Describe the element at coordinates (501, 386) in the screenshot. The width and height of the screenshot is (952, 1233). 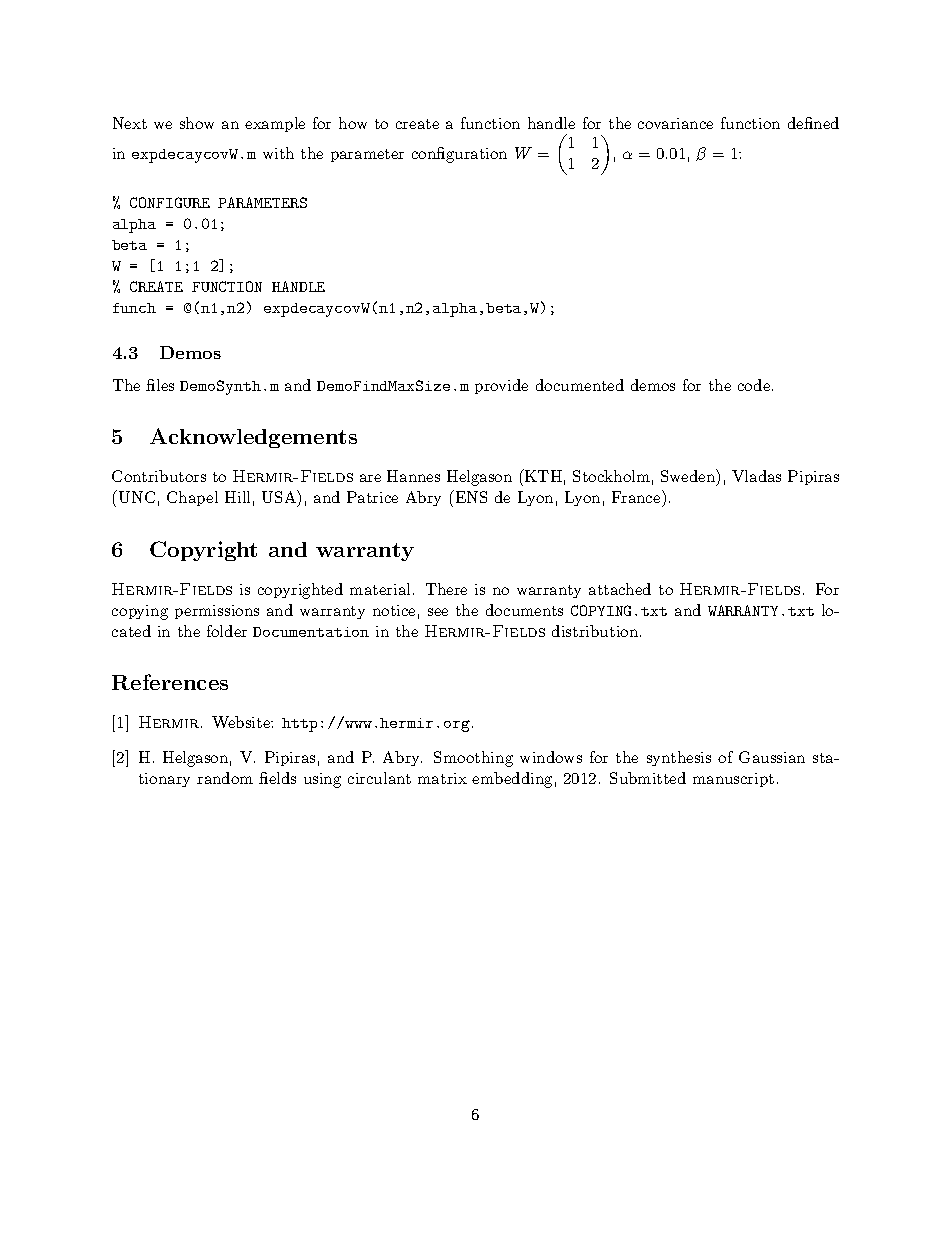
I see `provide` at that location.
